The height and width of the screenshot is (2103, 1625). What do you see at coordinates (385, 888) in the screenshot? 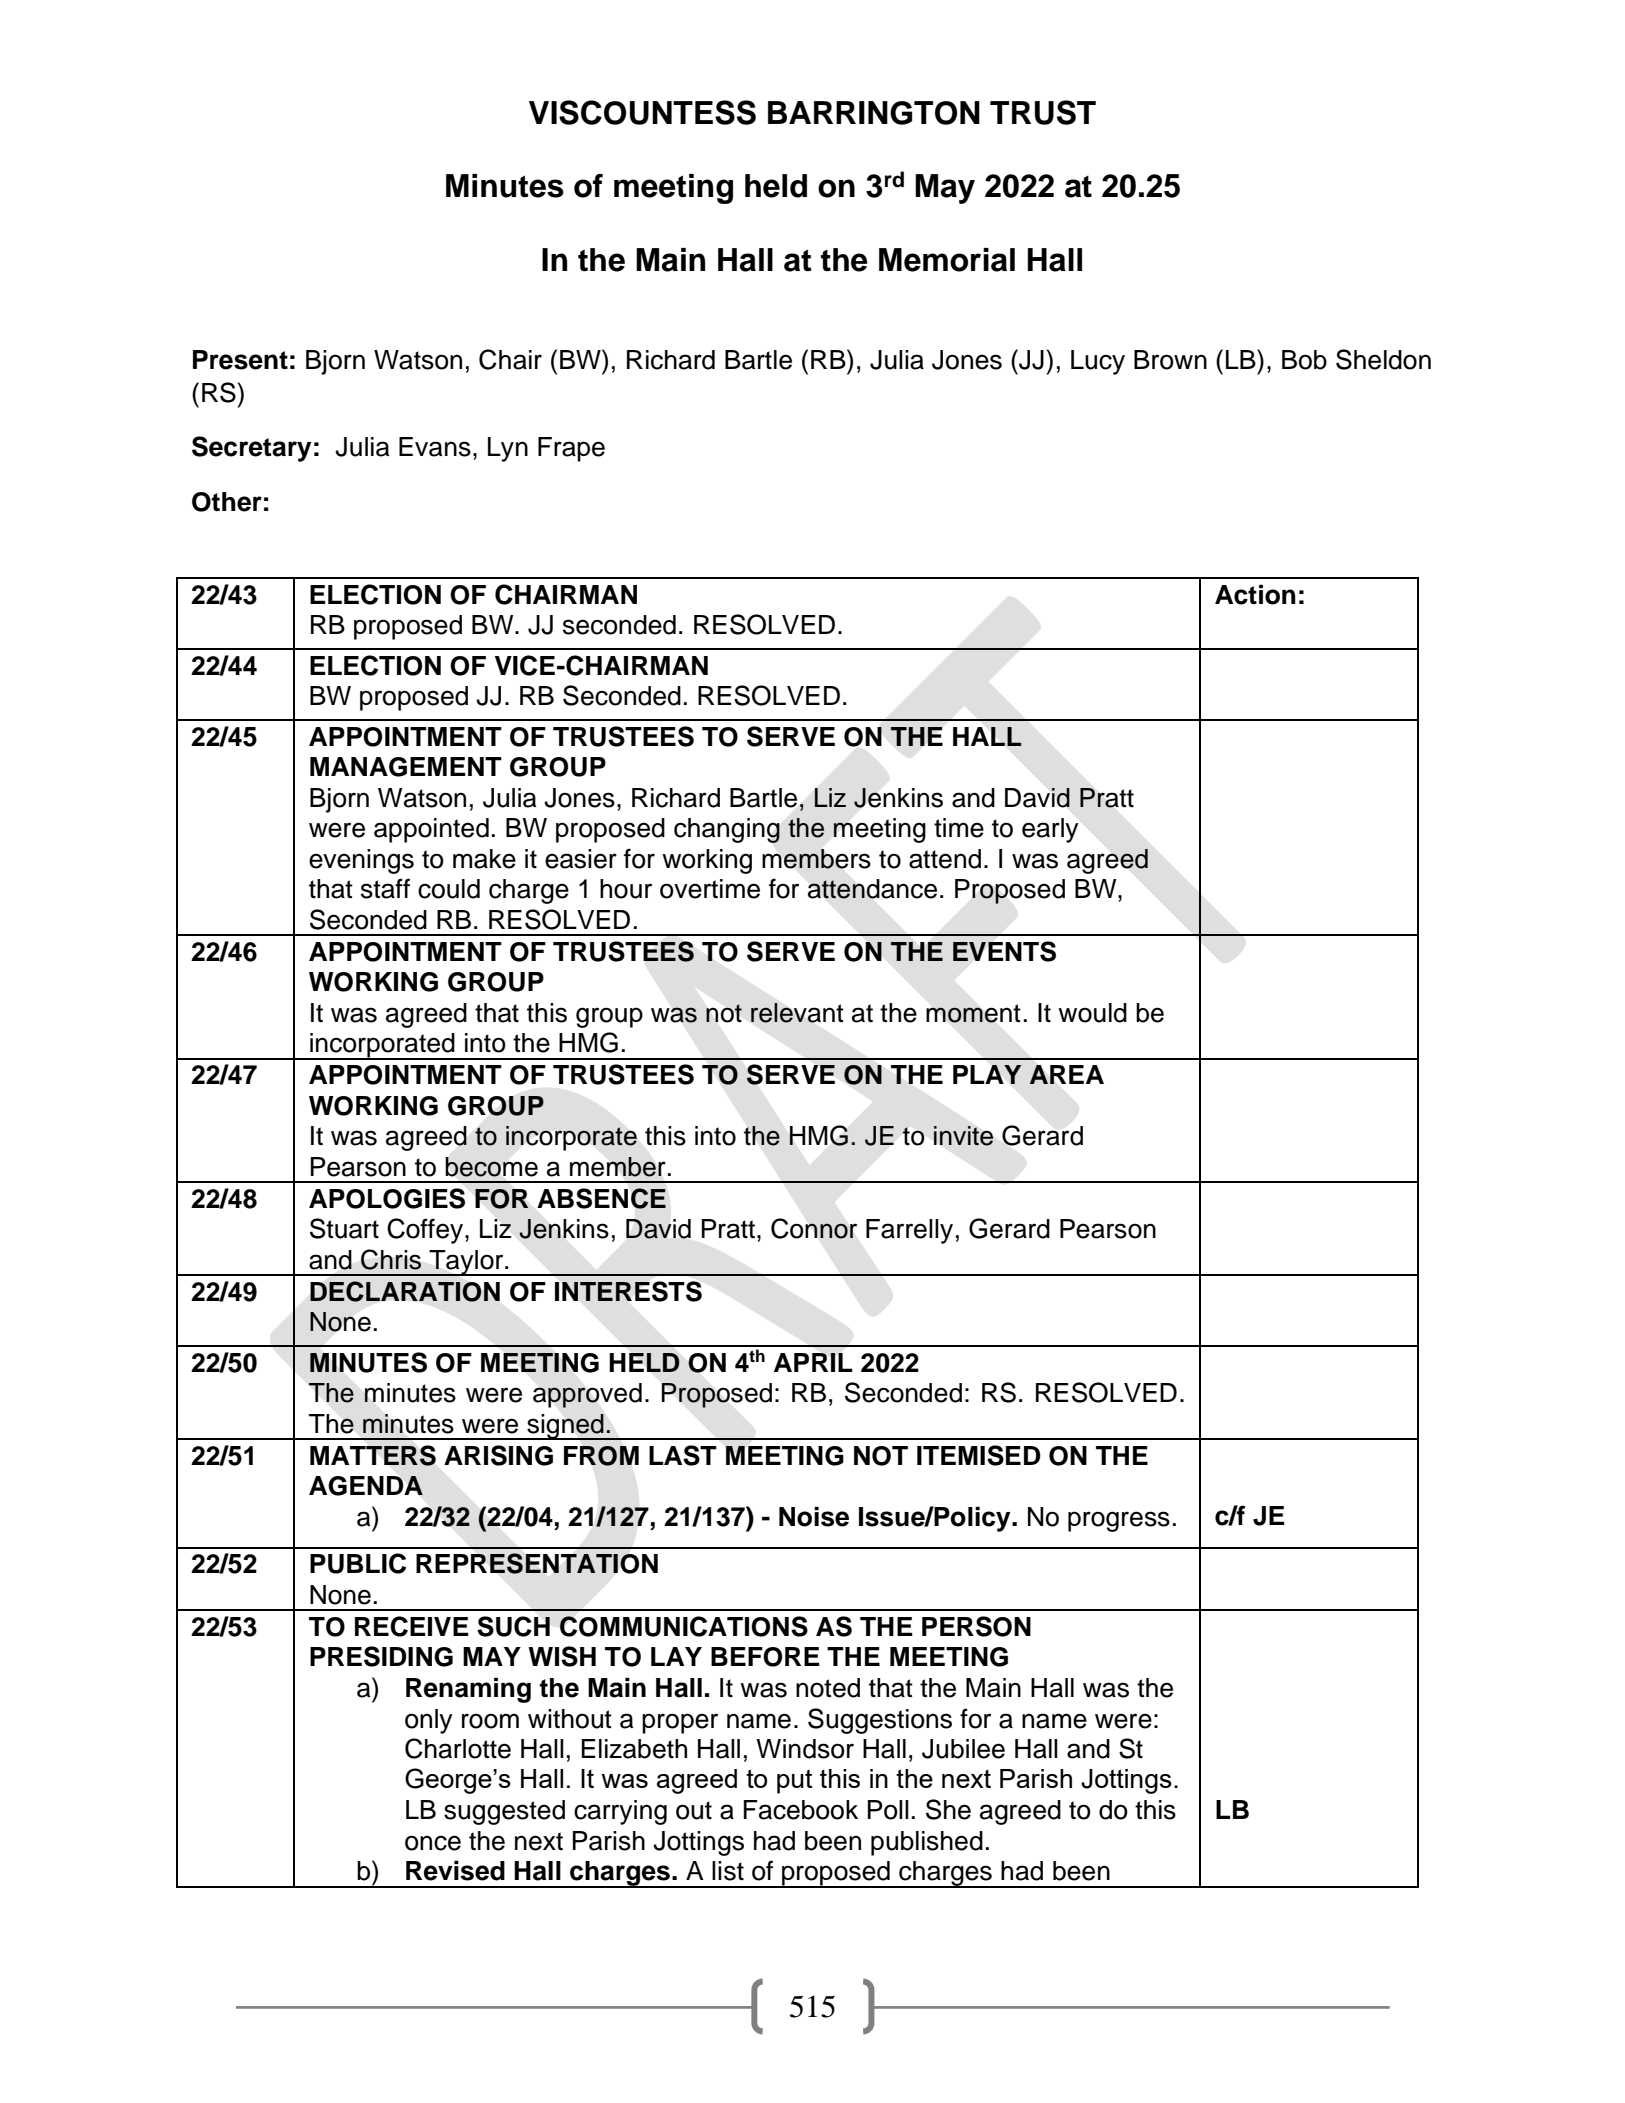
I see `staff` at bounding box center [385, 888].
